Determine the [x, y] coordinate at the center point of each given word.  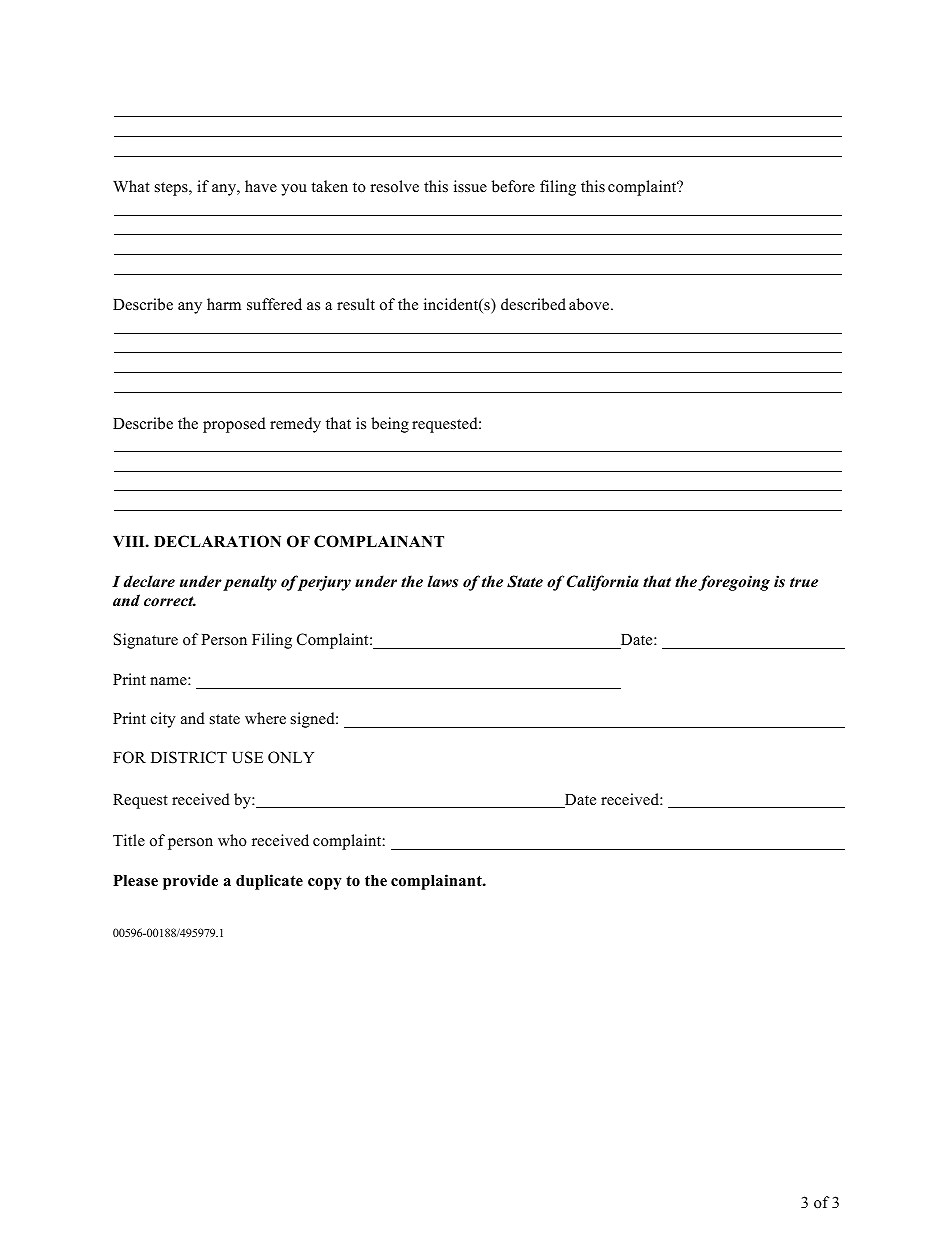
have [261, 186]
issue [470, 186]
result [356, 304]
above [590, 304]
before [513, 186]
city [163, 720]
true [804, 582]
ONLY [291, 757]
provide [190, 882]
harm [224, 304]
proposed [234, 425]
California [603, 583]
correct [170, 601]
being [390, 425]
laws [443, 581]
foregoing [734, 583]
